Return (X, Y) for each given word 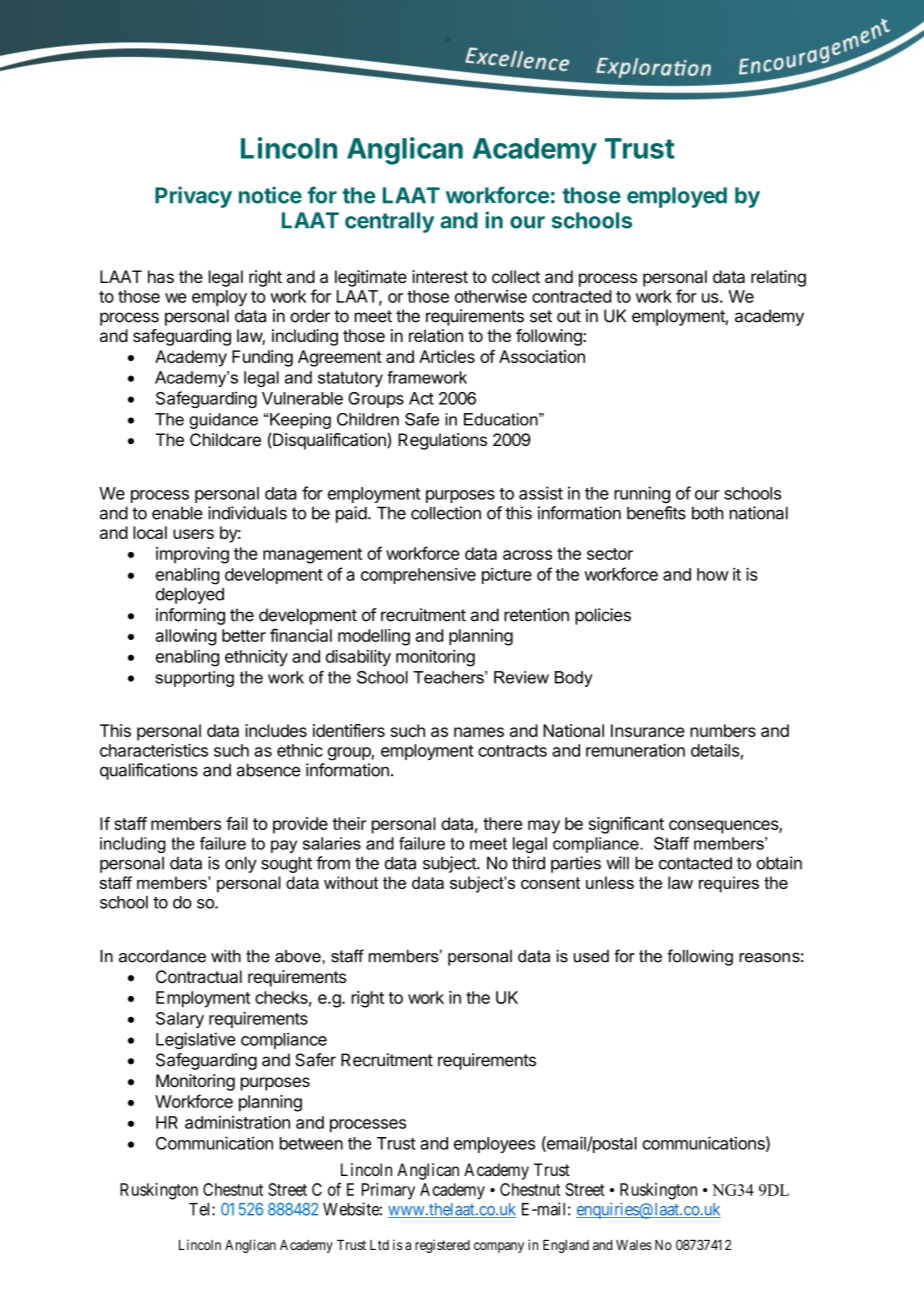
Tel (201, 1209)
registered (442, 1246)
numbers (723, 730)
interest (440, 276)
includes (276, 730)
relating (778, 278)
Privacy (193, 197)
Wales (634, 1245)
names (479, 732)
